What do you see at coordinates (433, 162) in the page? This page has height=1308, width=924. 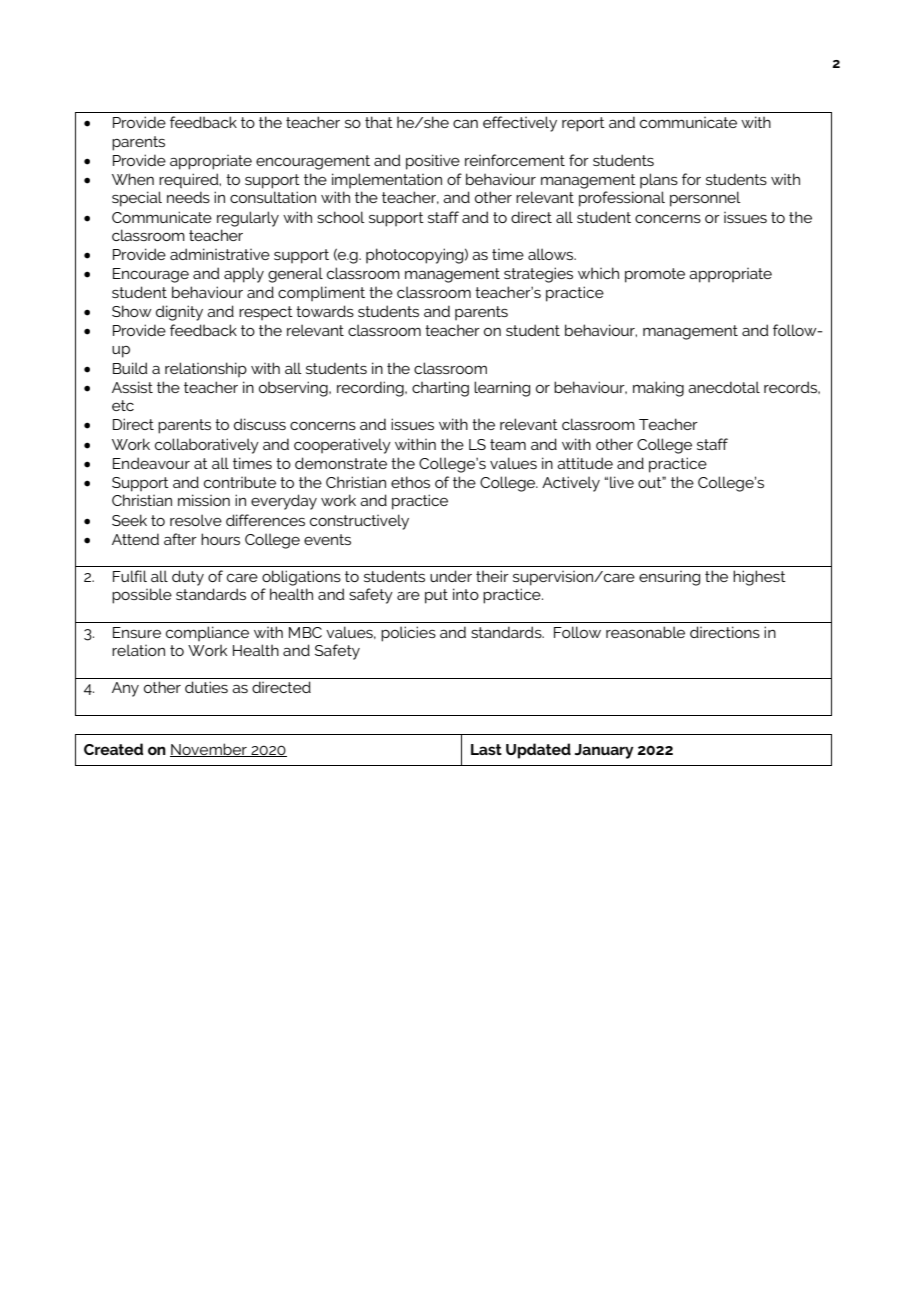 I see `positive` at bounding box center [433, 162].
